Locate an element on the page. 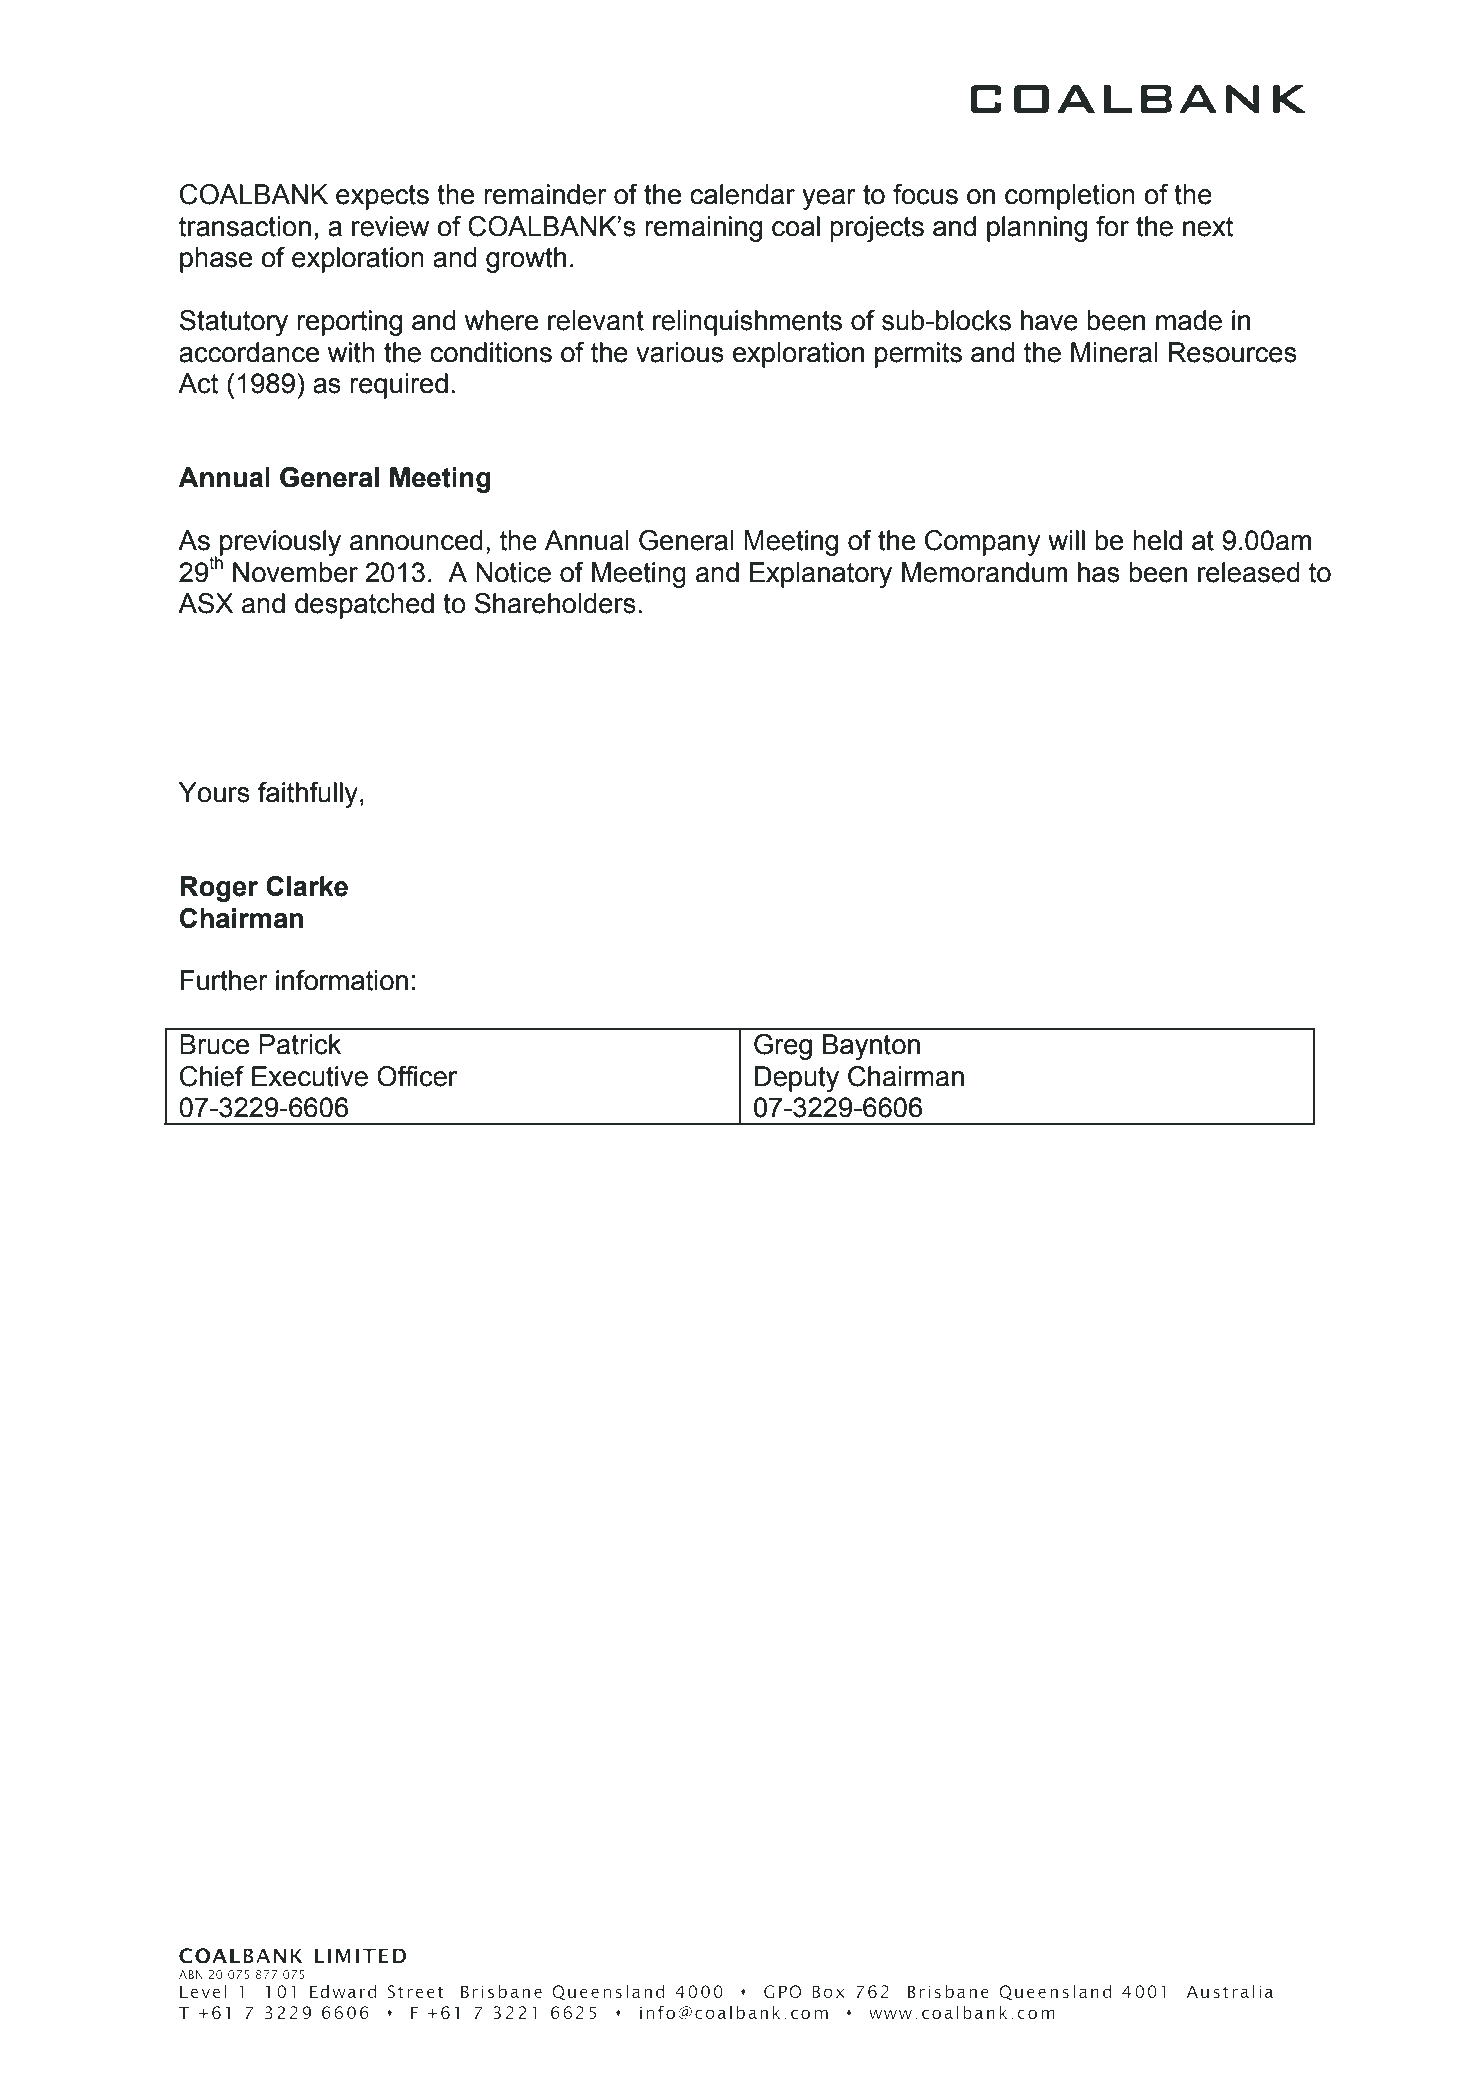 The image size is (1479, 2093). GPO is located at coordinates (783, 1991).
